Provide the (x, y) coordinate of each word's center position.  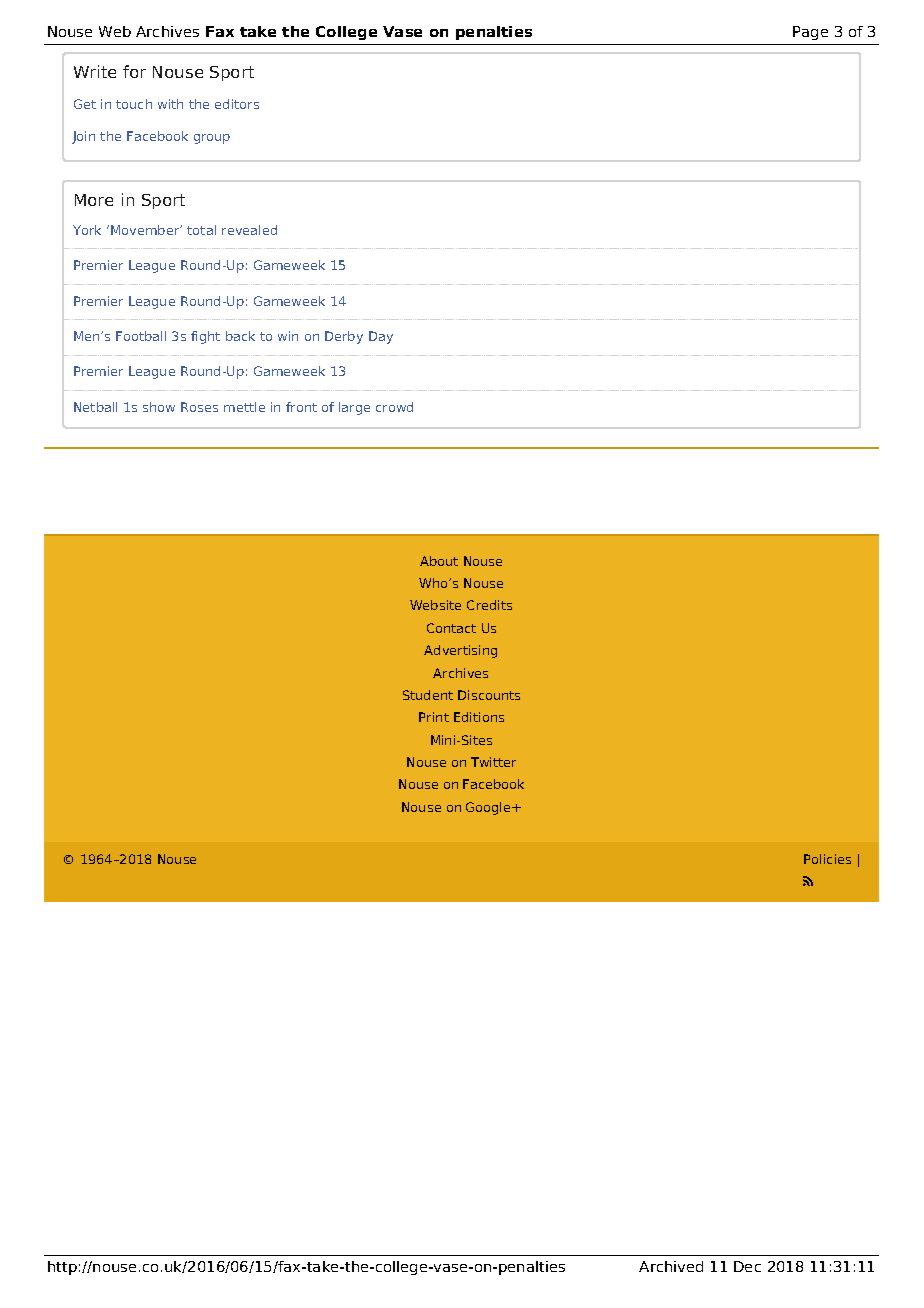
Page (810, 33)
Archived (671, 1266)
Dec (747, 1266)
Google (489, 808)
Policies (827, 859)
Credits (489, 605)
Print (434, 717)
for (134, 71)
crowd (394, 407)
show (159, 407)
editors (237, 104)
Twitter (493, 762)
